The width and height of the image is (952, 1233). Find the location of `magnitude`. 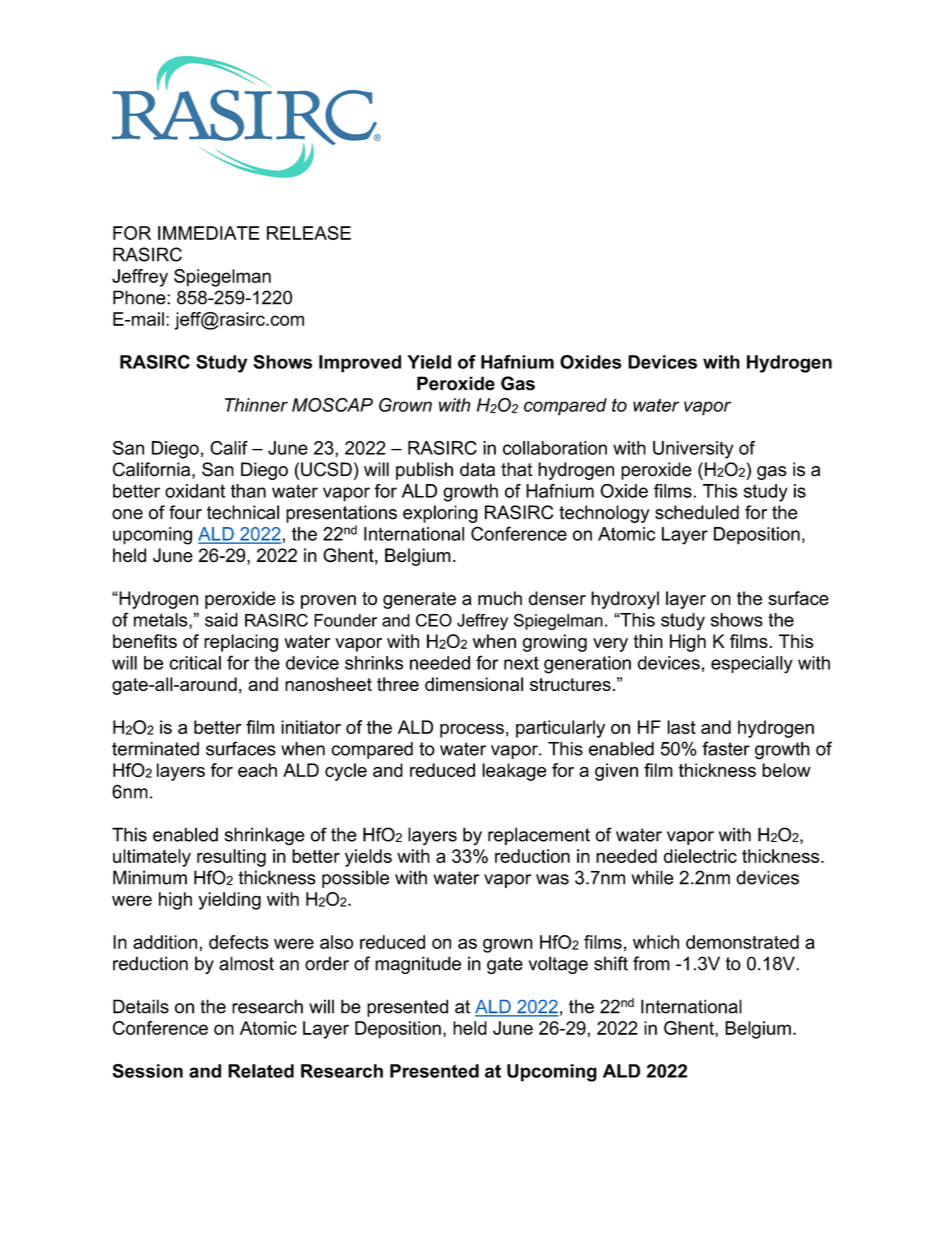

magnitude is located at coordinates (418, 965).
